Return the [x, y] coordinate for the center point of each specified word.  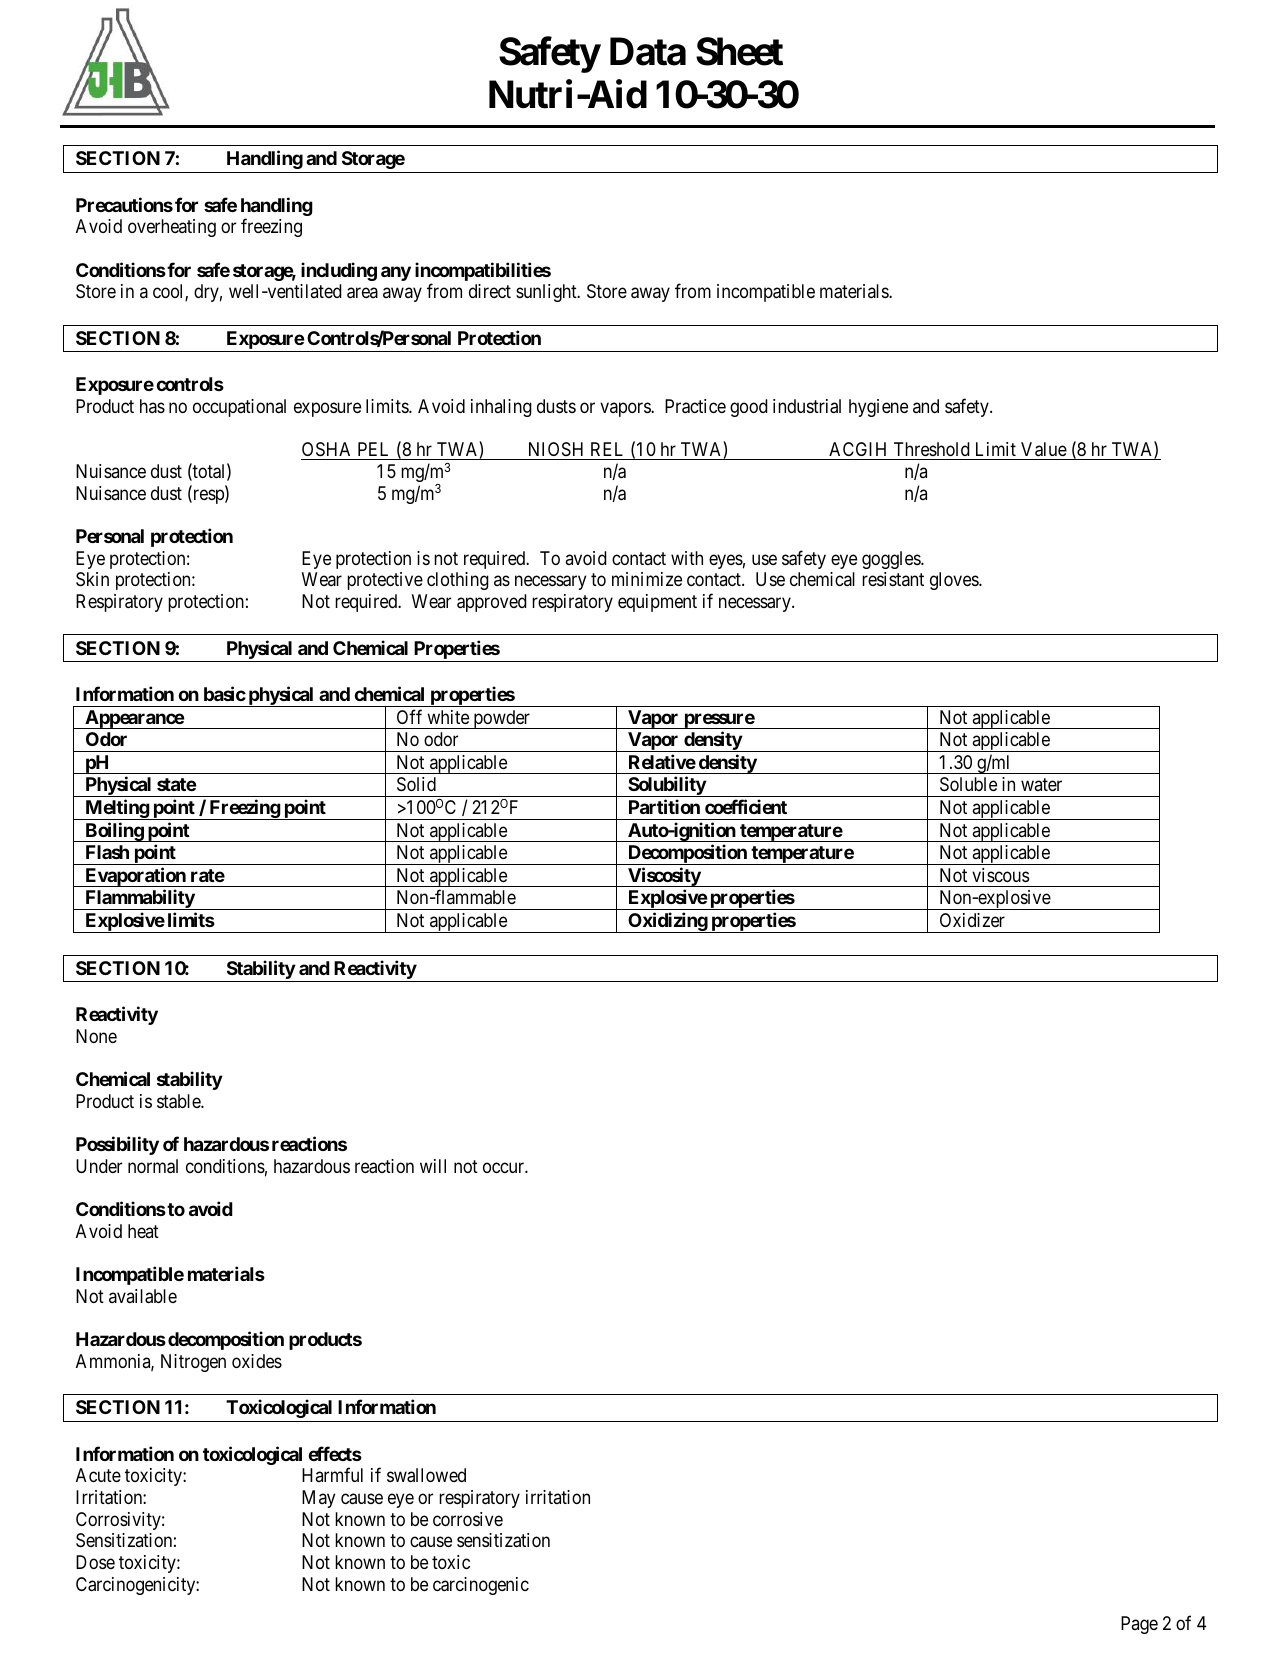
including [339, 271]
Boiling [114, 832]
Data [648, 51]
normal [153, 1166]
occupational [239, 408]
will [433, 1166]
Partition [664, 806]
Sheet [739, 51]
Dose [95, 1562]
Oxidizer [972, 920]
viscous [1000, 875]
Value [1044, 449]
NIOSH [556, 449]
